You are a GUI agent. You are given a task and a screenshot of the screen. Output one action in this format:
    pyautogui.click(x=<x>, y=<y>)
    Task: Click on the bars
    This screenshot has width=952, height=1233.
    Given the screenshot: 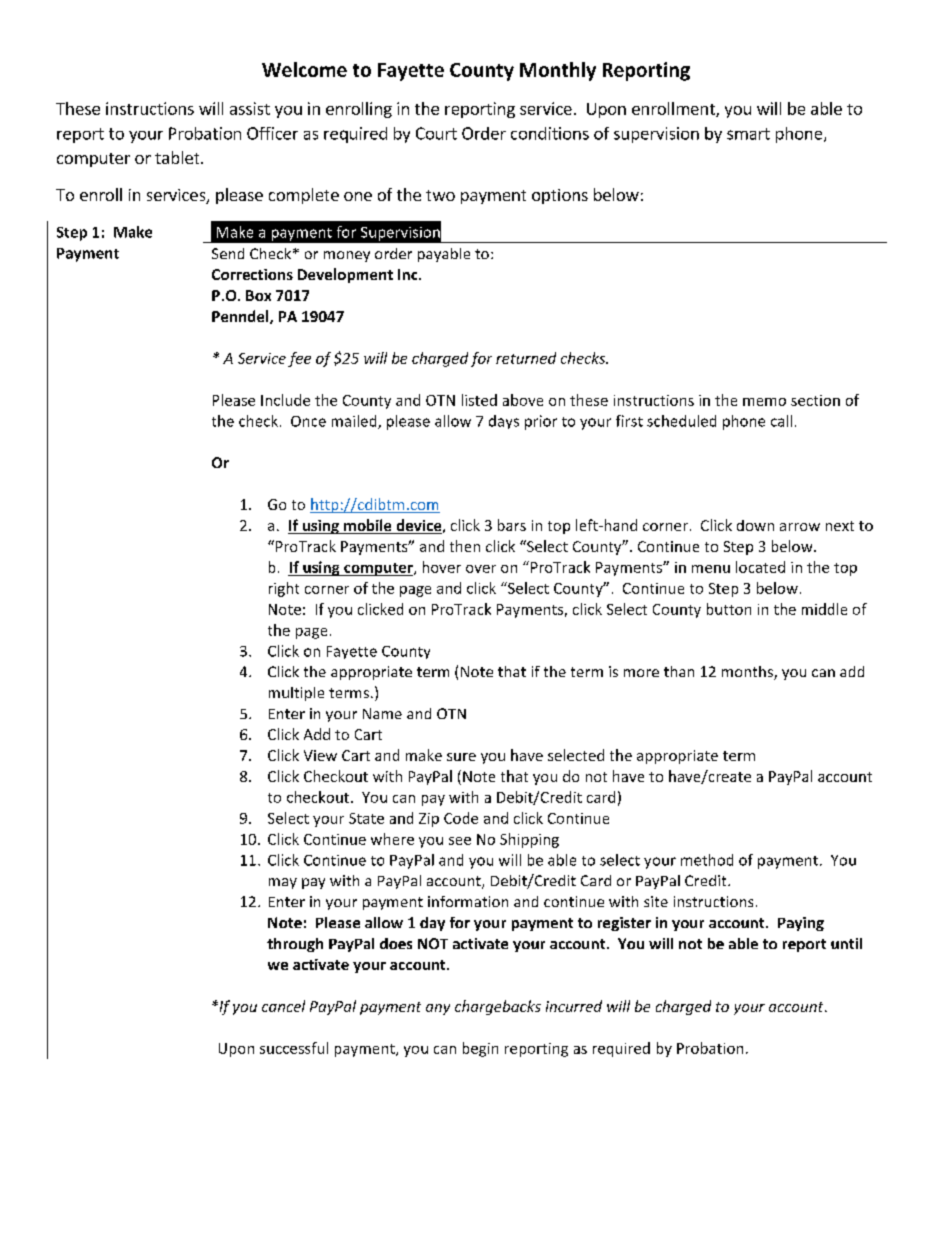 What is the action you would take?
    pyautogui.click(x=512, y=525)
